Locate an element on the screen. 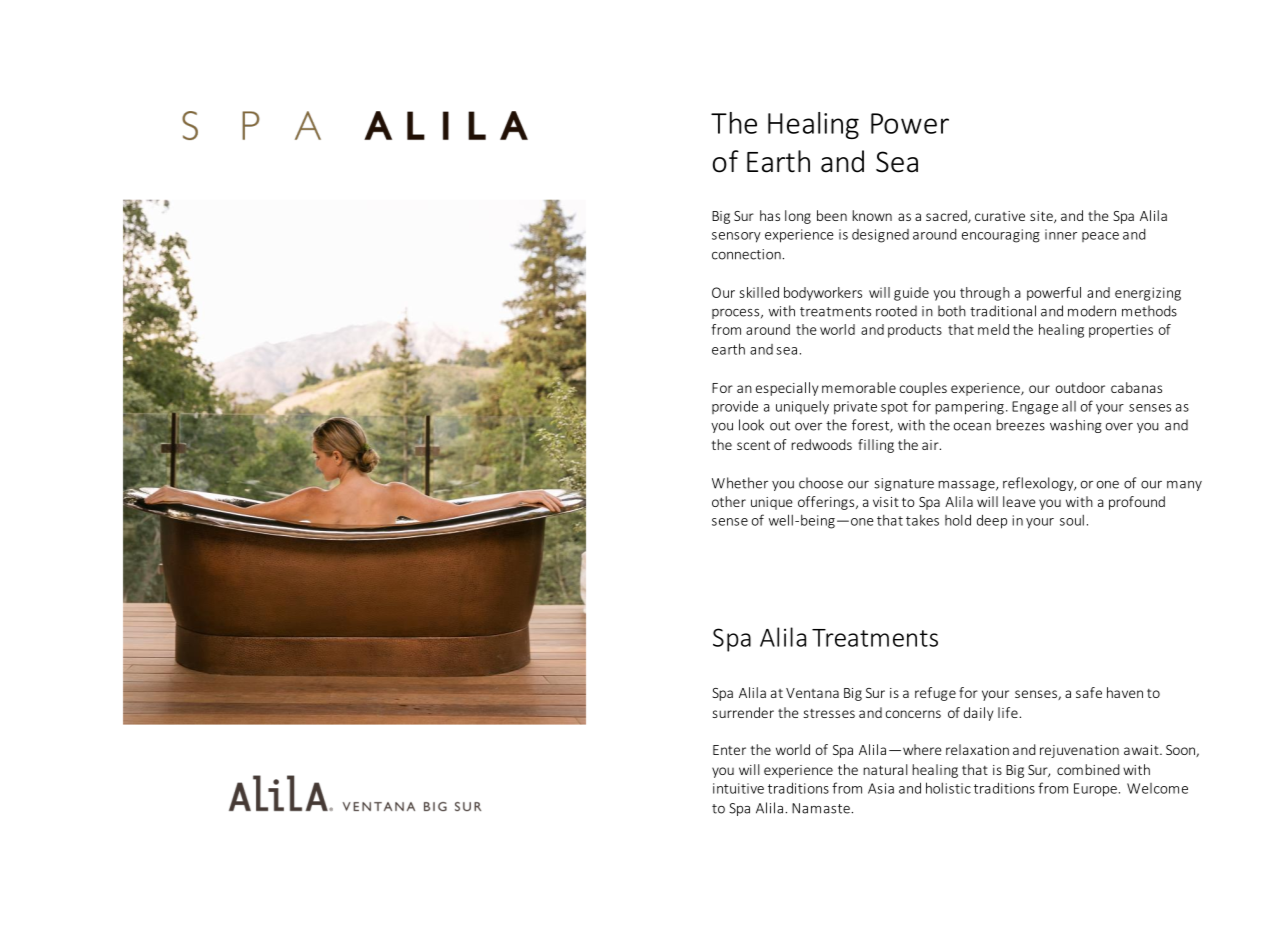  hold is located at coordinates (958, 520).
